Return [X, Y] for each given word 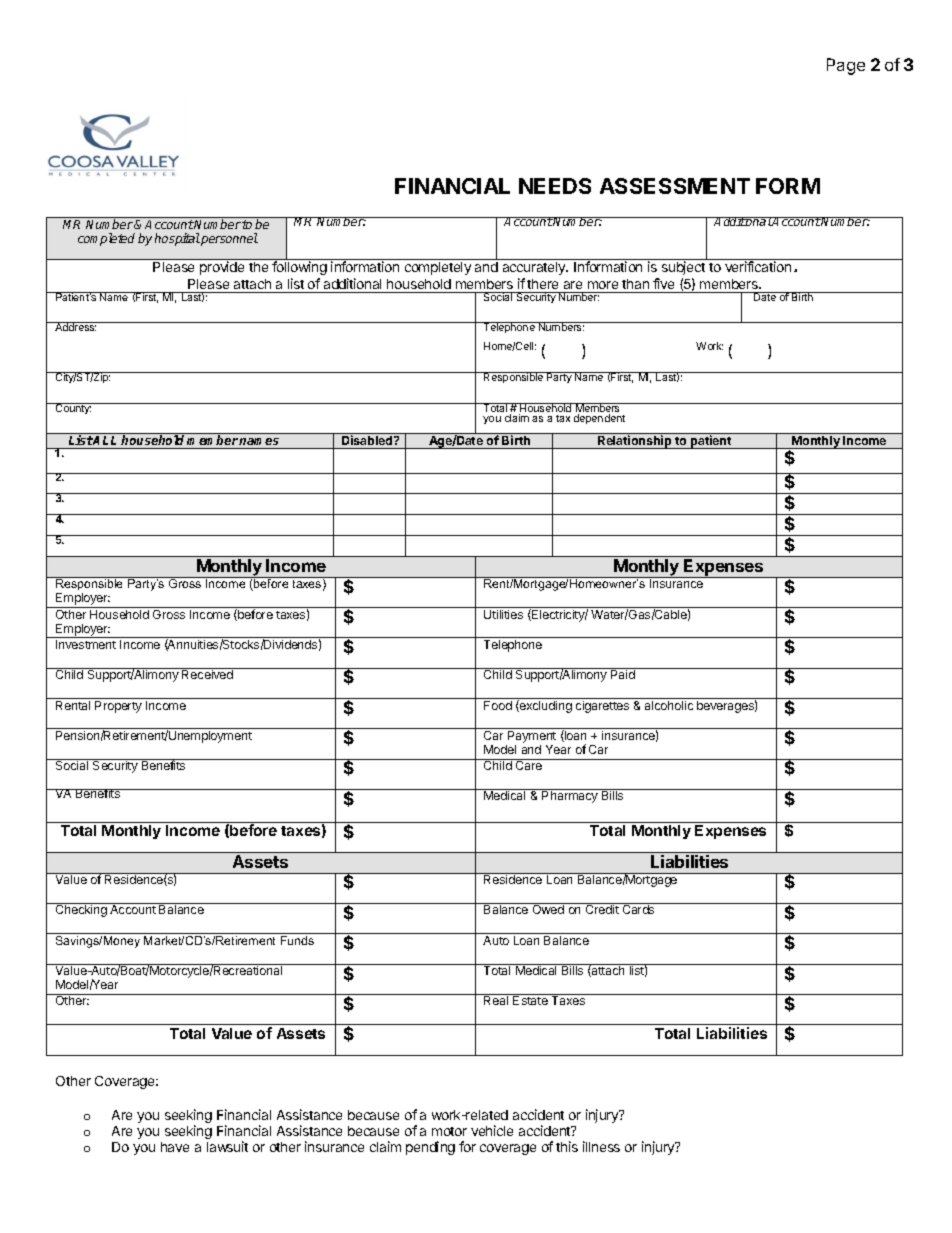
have [175, 1147]
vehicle [492, 1130]
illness [601, 1146]
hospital [177, 239]
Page [846, 66]
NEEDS [555, 186]
